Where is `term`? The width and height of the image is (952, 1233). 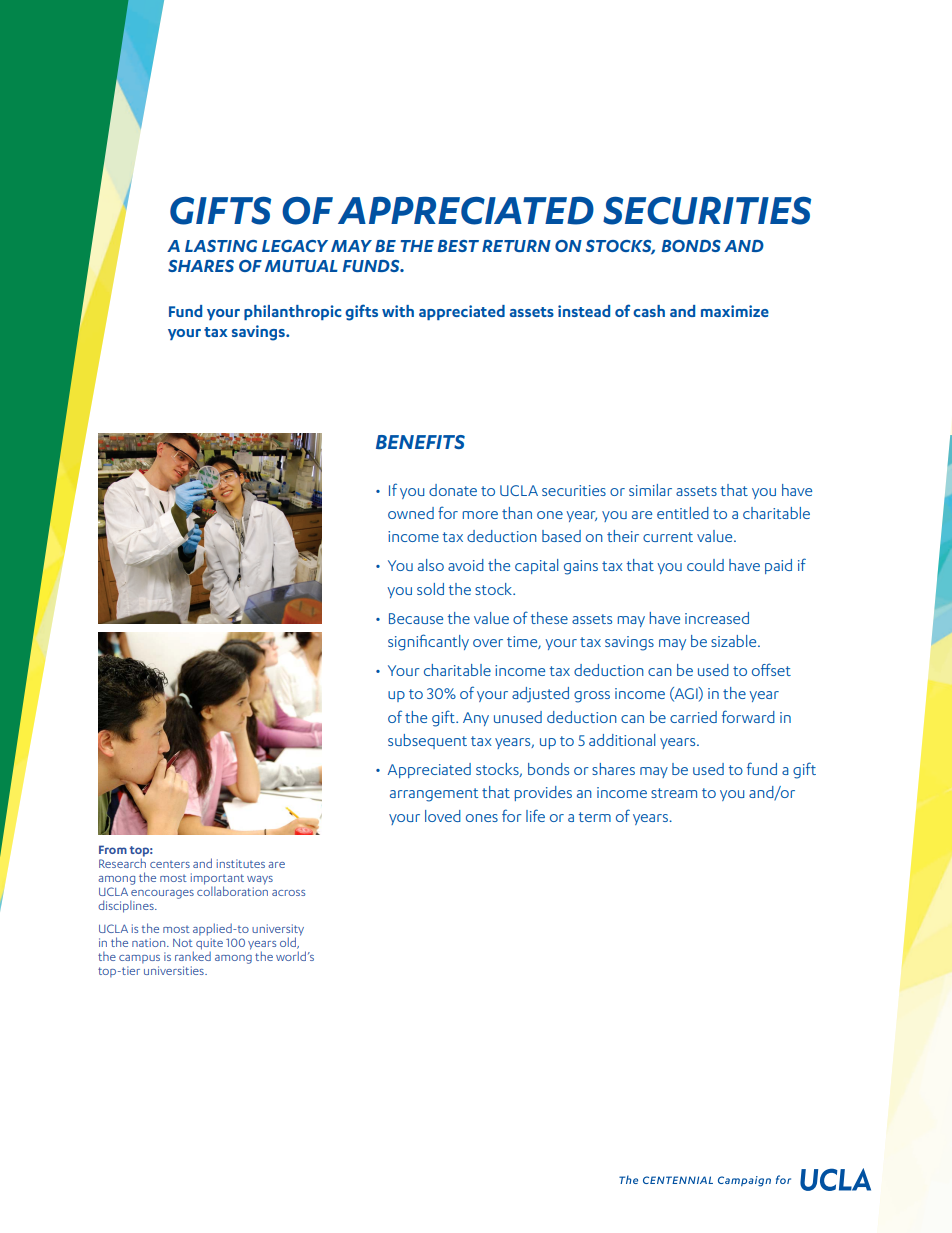
term is located at coordinates (595, 817).
